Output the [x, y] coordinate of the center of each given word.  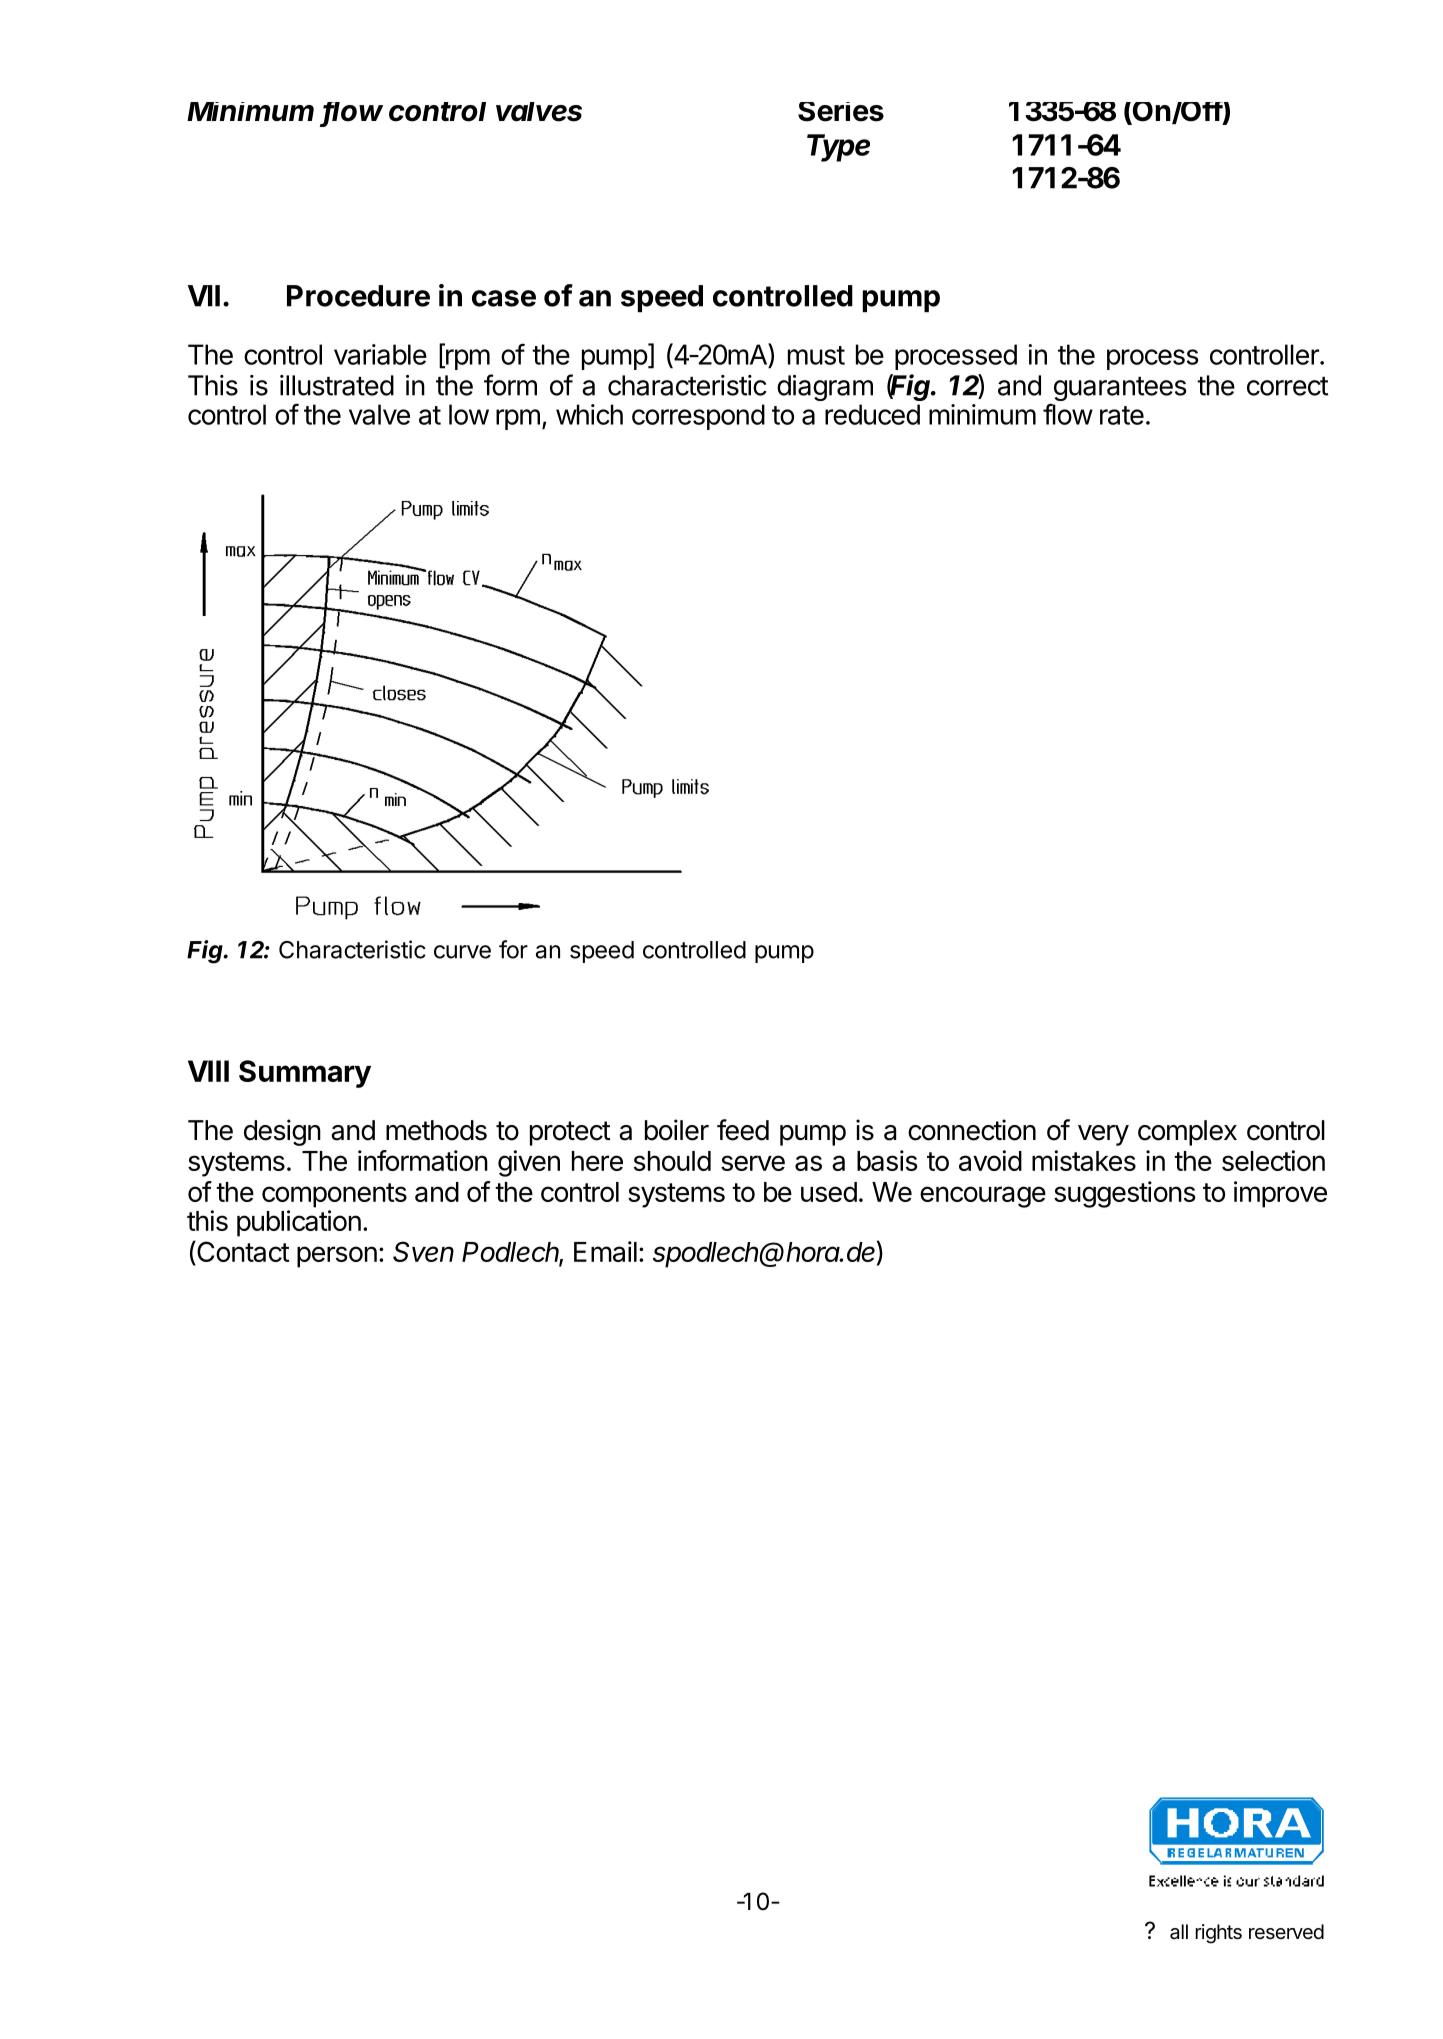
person [337, 1257]
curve [462, 952]
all [1179, 1932]
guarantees [1120, 389]
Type [838, 148]
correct [1288, 386]
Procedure [358, 296]
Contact [242, 1253]
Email [605, 1251]
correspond [698, 417]
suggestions [1125, 1194]
